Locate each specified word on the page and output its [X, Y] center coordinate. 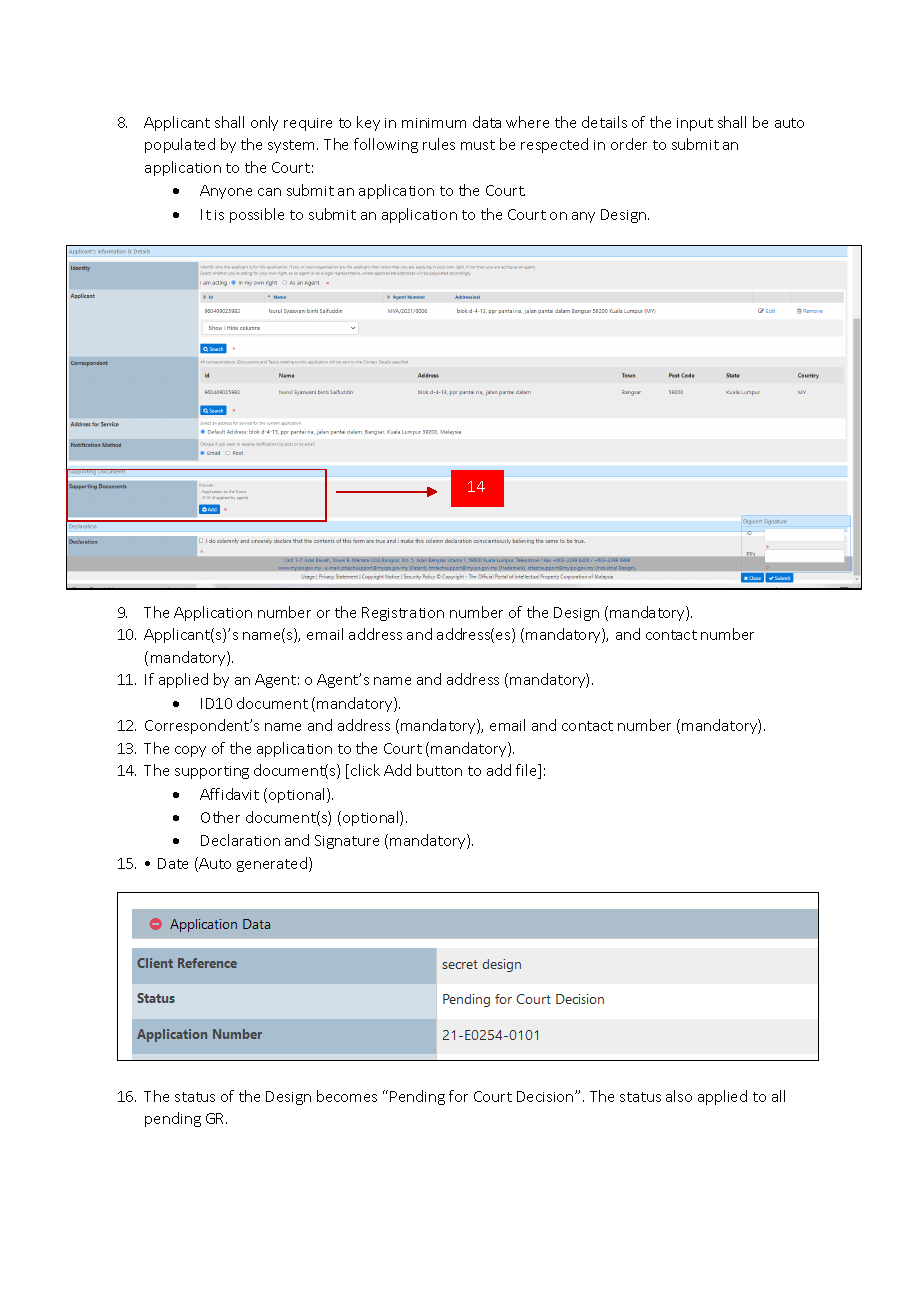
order [629, 144]
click [365, 770]
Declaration [240, 840]
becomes [347, 1096]
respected [554, 145]
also [679, 1096]
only [264, 123]
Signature [347, 842]
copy [190, 751]
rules [439, 144]
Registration [403, 614]
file [527, 771]
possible [257, 215]
